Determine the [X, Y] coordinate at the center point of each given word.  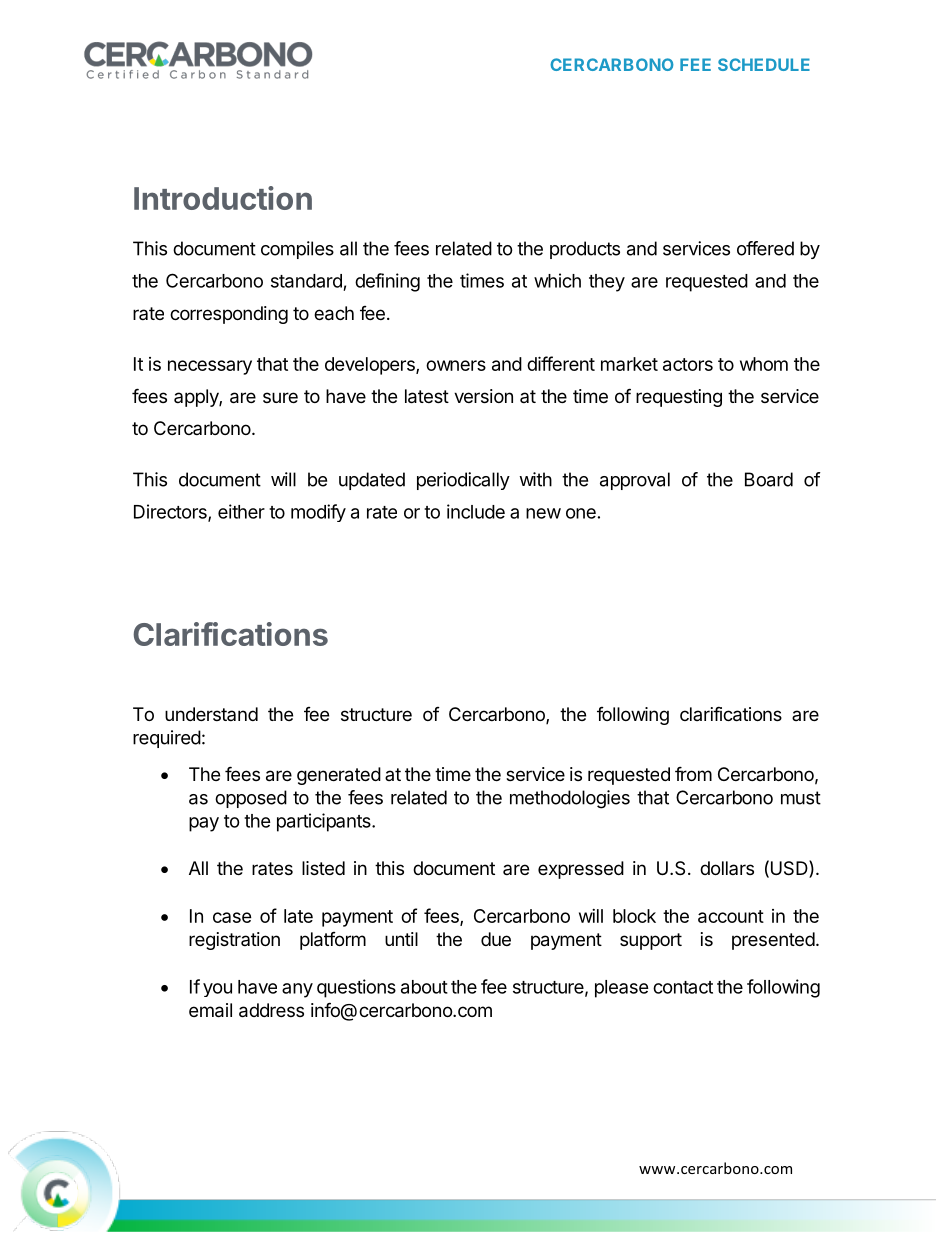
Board [769, 479]
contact [683, 987]
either [241, 511]
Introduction [223, 198]
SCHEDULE [764, 64]
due [496, 939]
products [585, 250]
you [217, 990]
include [476, 511]
